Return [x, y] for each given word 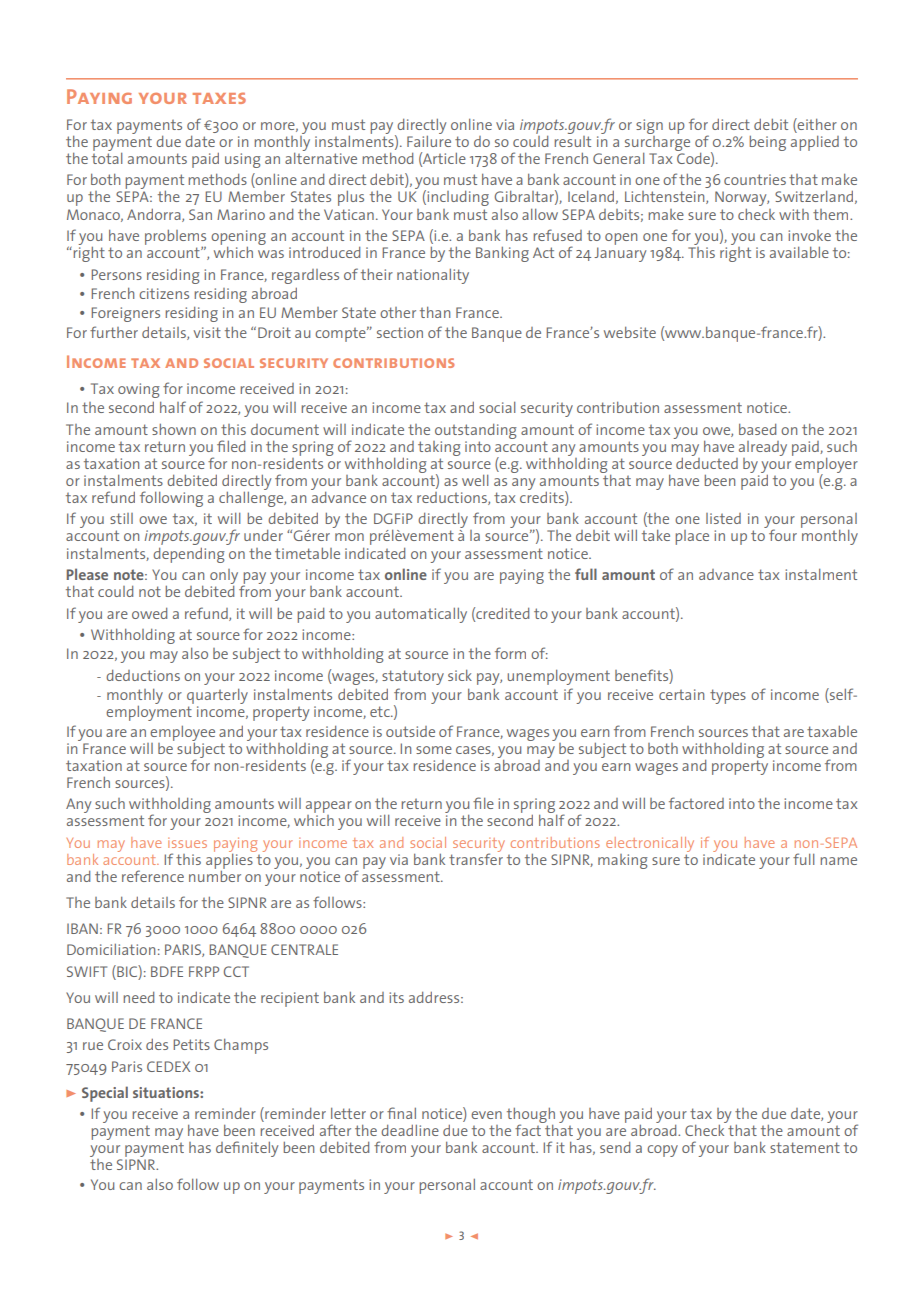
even [486, 1115]
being [767, 143]
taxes [219, 98]
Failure [429, 140]
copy [662, 1151]
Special [105, 1094]
